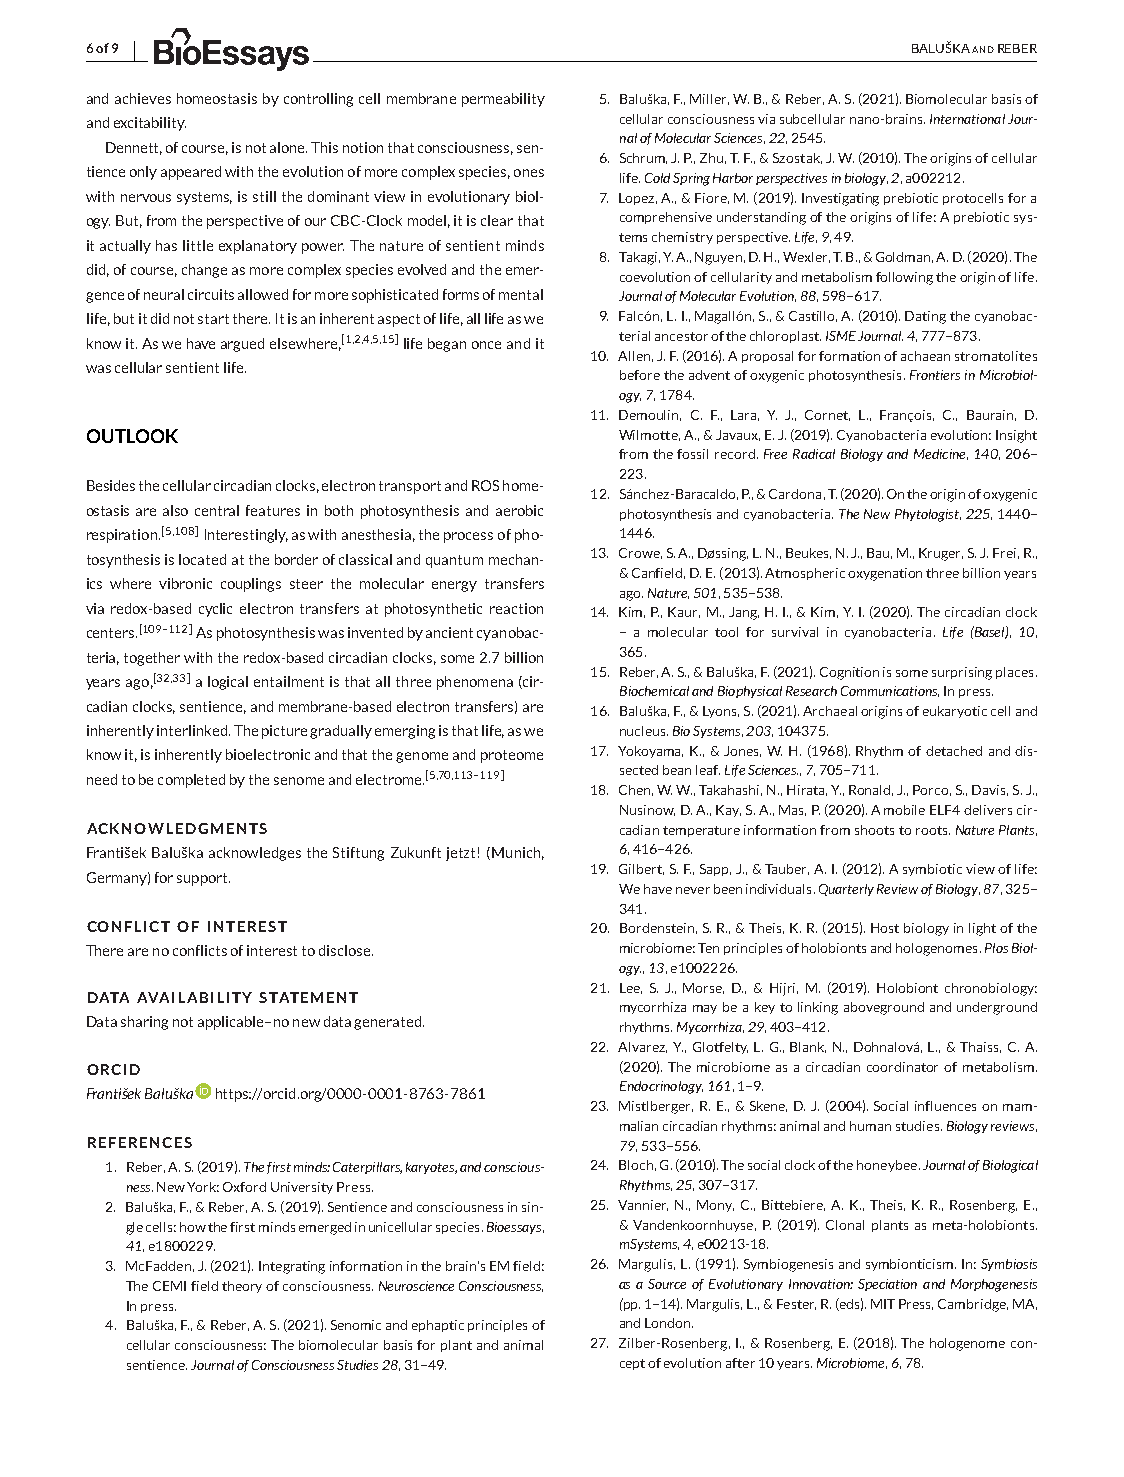  Describe the element at coordinates (640, 375) in the screenshot. I see `before` at that location.
